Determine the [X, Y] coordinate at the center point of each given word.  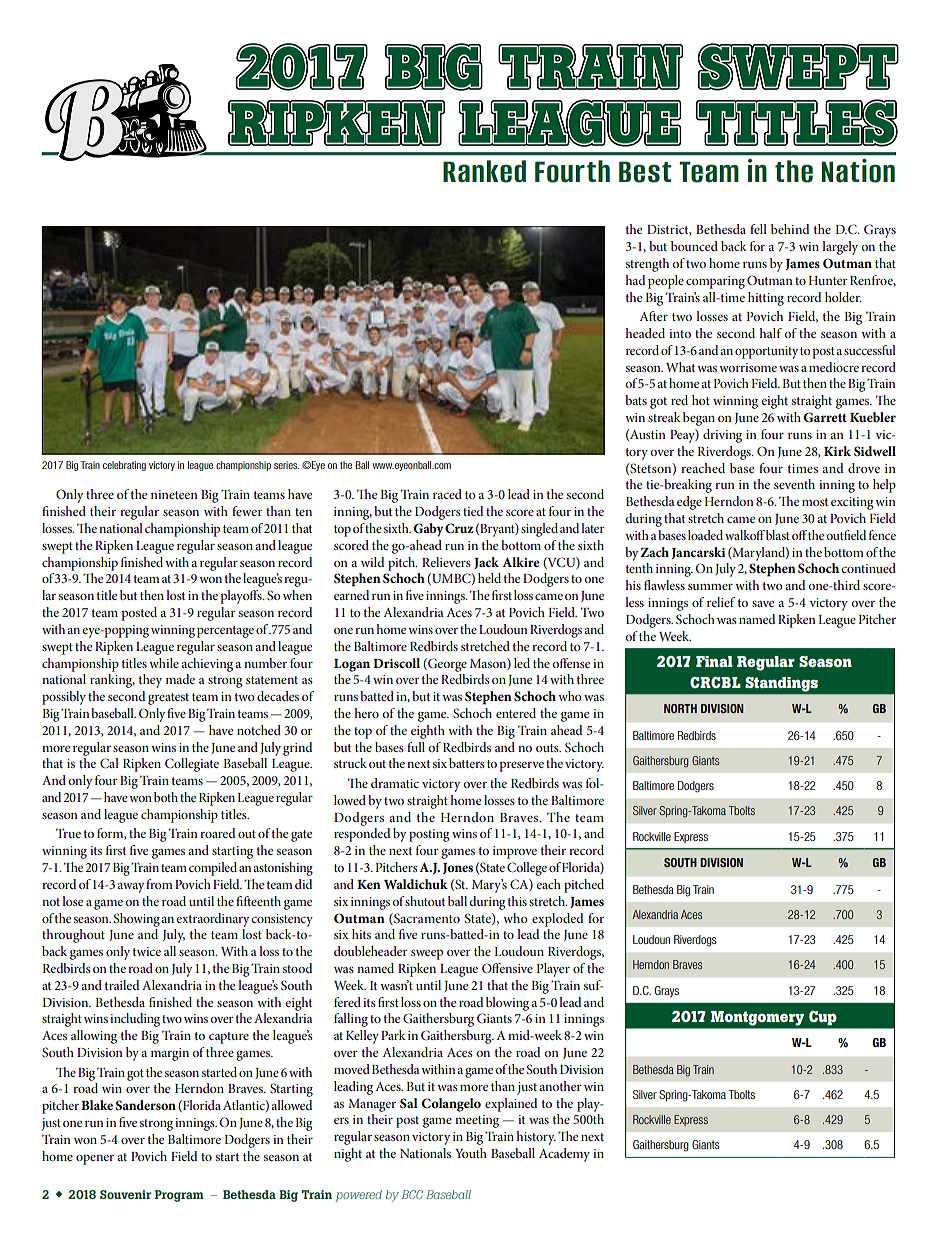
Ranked [484, 171]
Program [179, 1196]
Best [645, 172]
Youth [471, 1153]
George [446, 665]
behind [790, 229]
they [150, 681]
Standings [781, 684]
